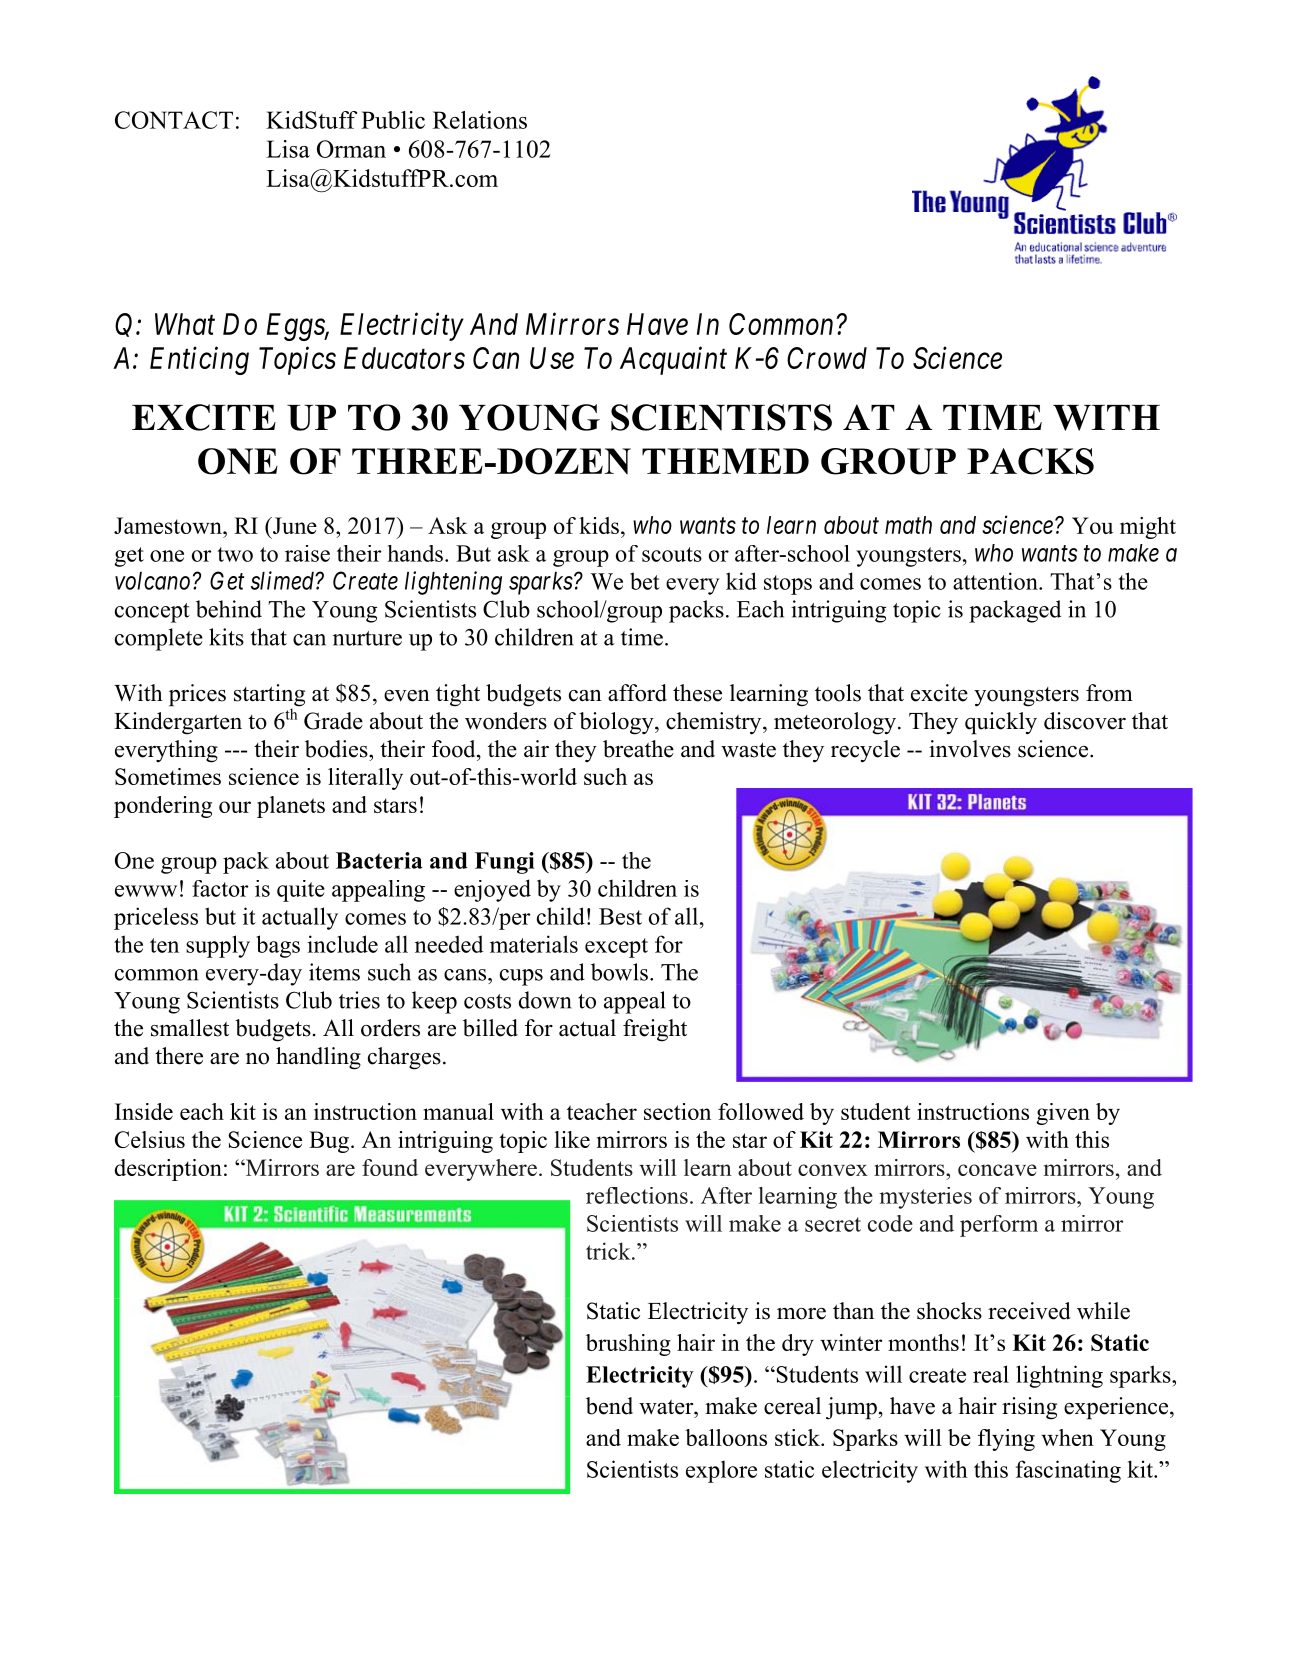  I want to click on bend, so click(609, 1406).
